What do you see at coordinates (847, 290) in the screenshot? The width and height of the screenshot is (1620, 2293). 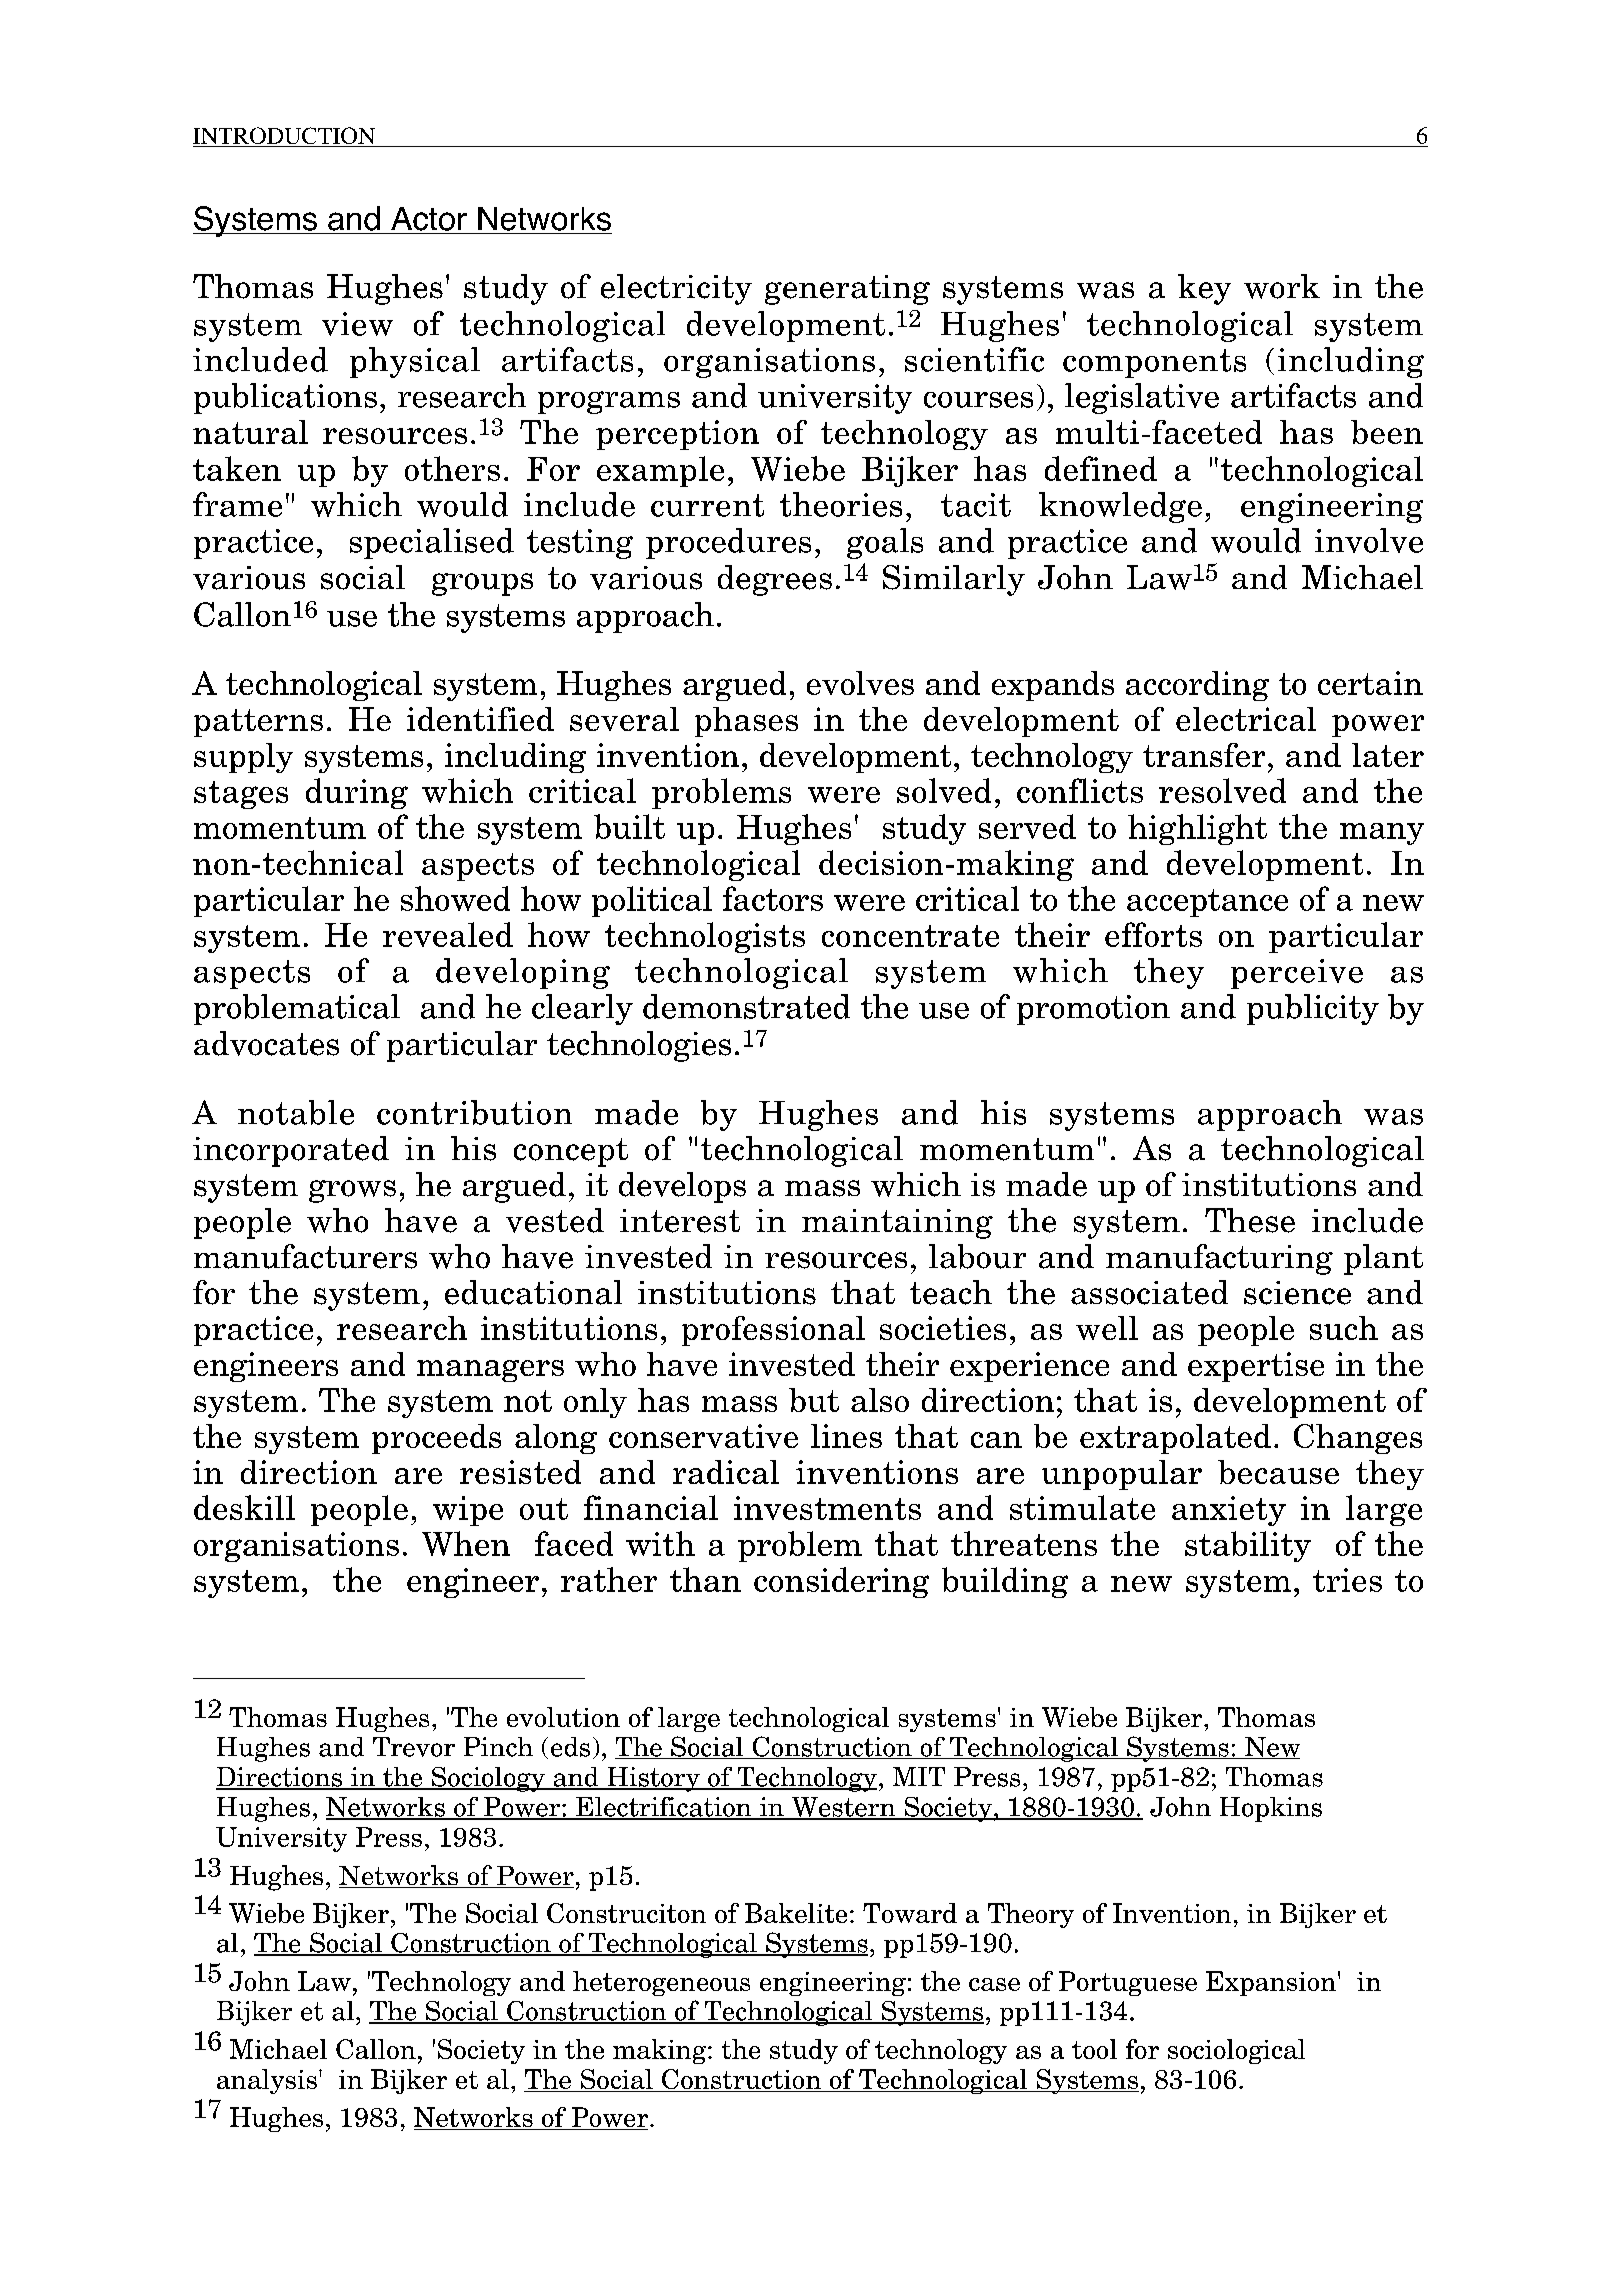 I see `generating` at bounding box center [847, 290].
